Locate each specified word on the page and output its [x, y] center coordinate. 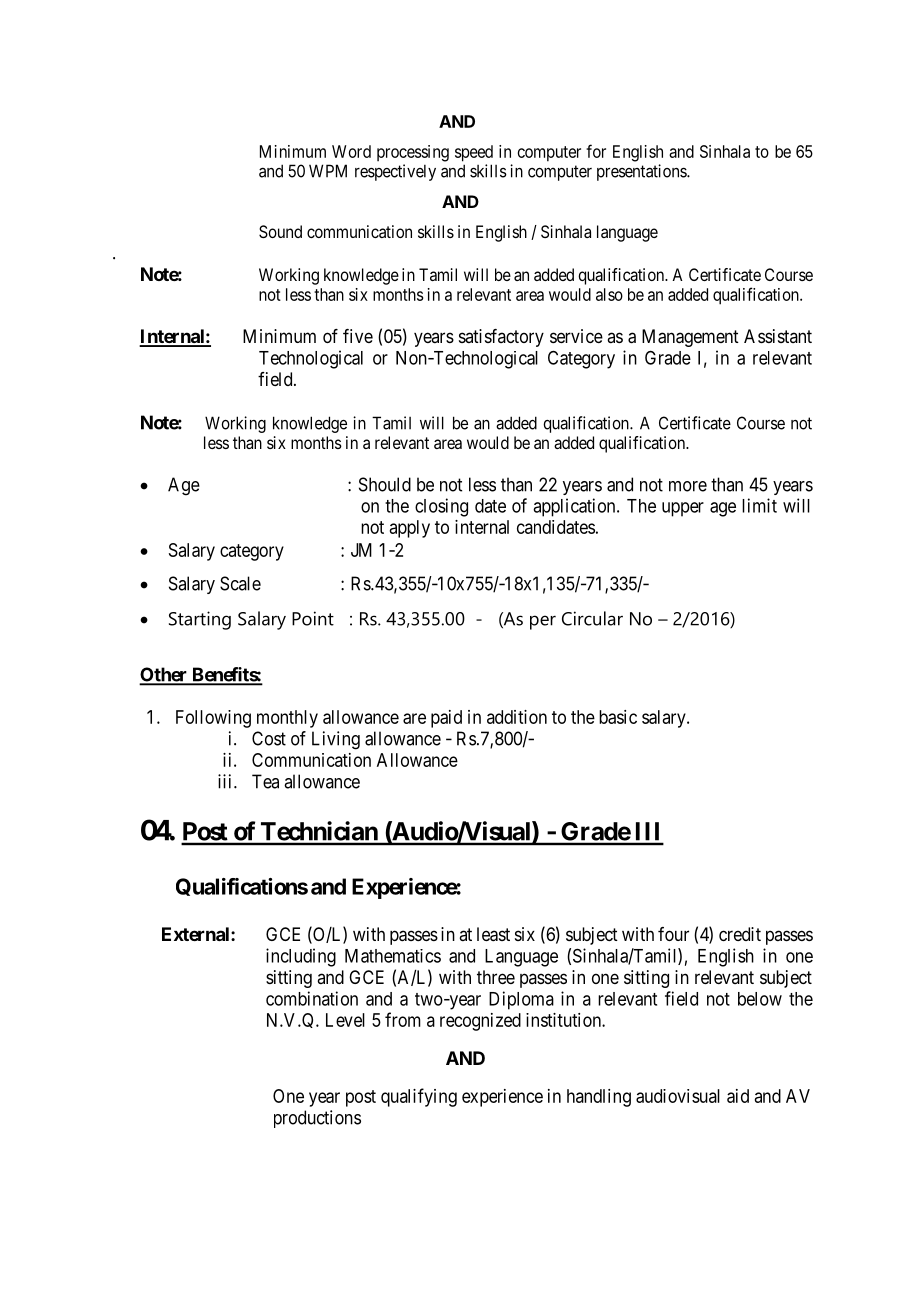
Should [385, 484]
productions [317, 1119]
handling [599, 1098]
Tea [265, 781]
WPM [328, 171]
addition [517, 717]
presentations [642, 172]
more [688, 486]
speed [474, 153]
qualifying [419, 1097]
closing [441, 507]
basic [618, 717]
